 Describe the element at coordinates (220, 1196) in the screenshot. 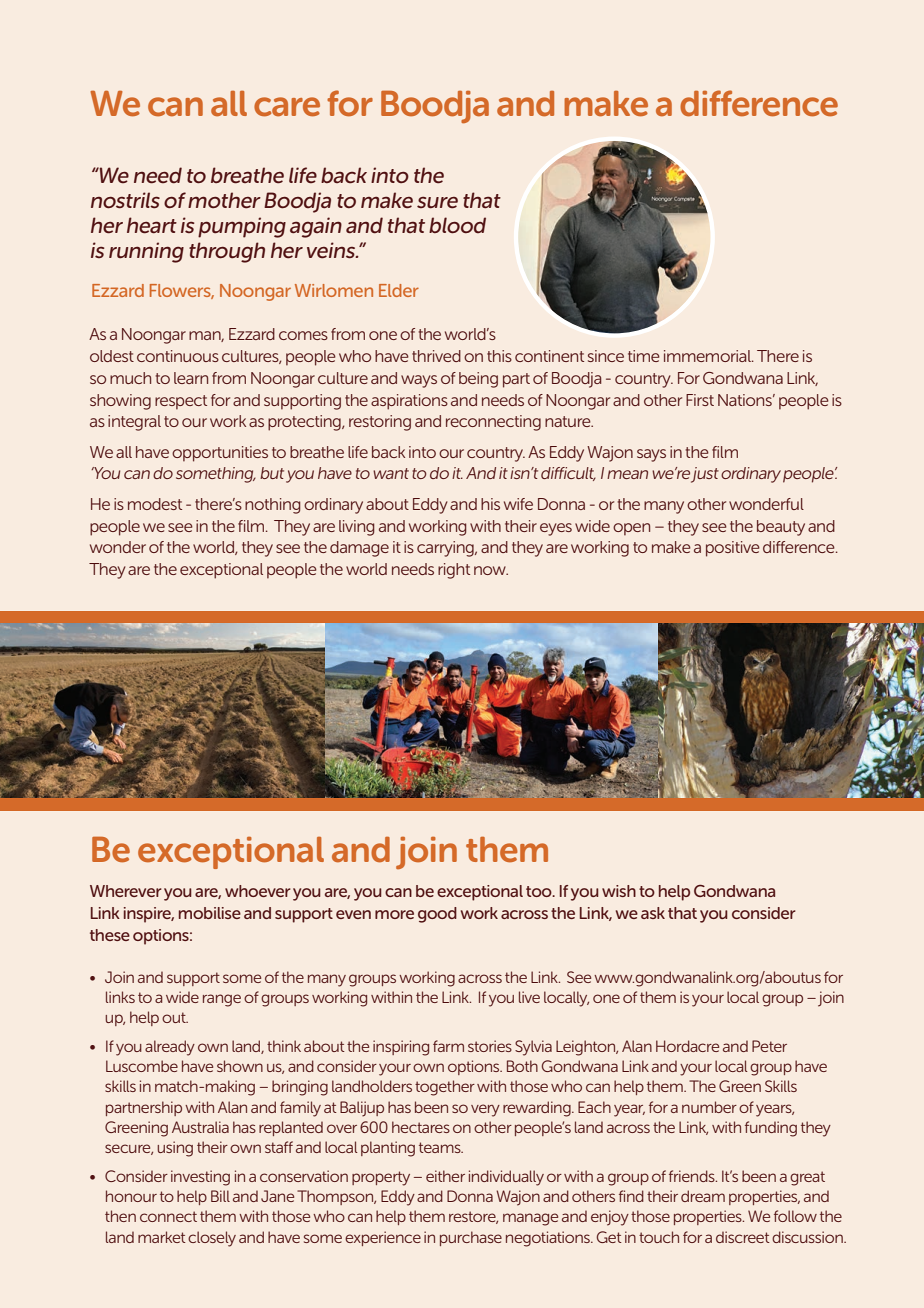

I see `Bill` at that location.
